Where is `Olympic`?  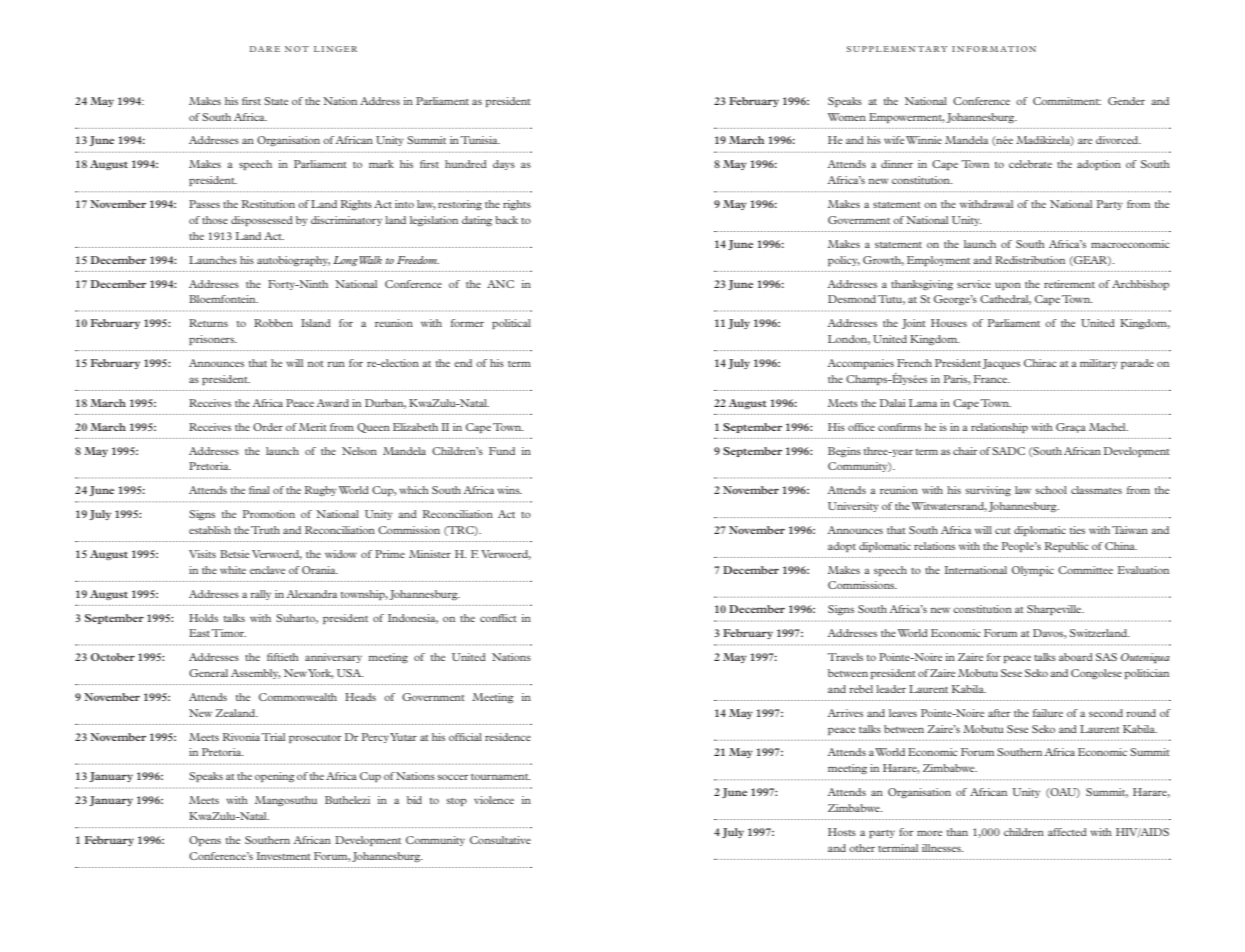 Olympic is located at coordinates (1033, 571).
